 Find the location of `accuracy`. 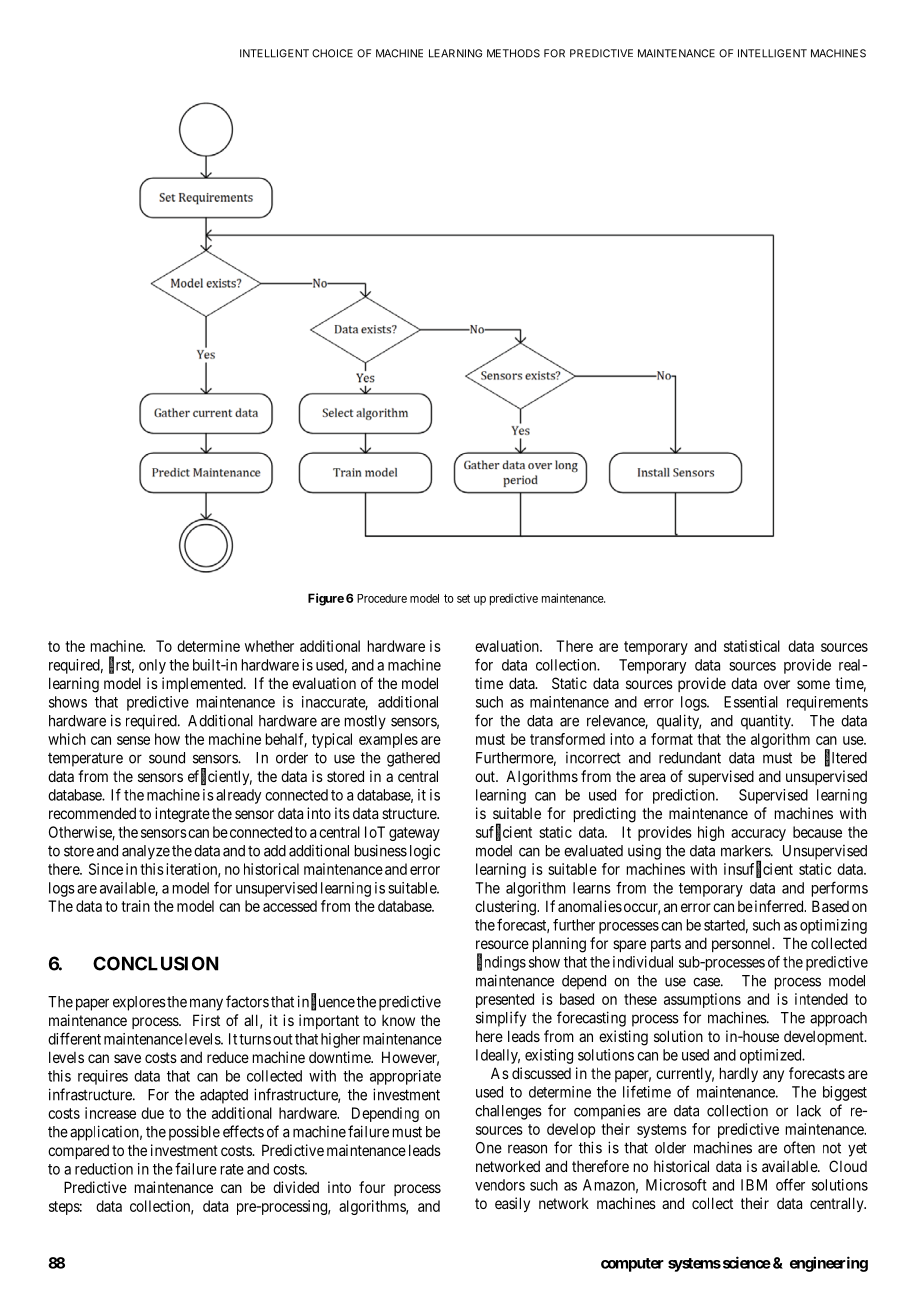

accuracy is located at coordinates (758, 835).
